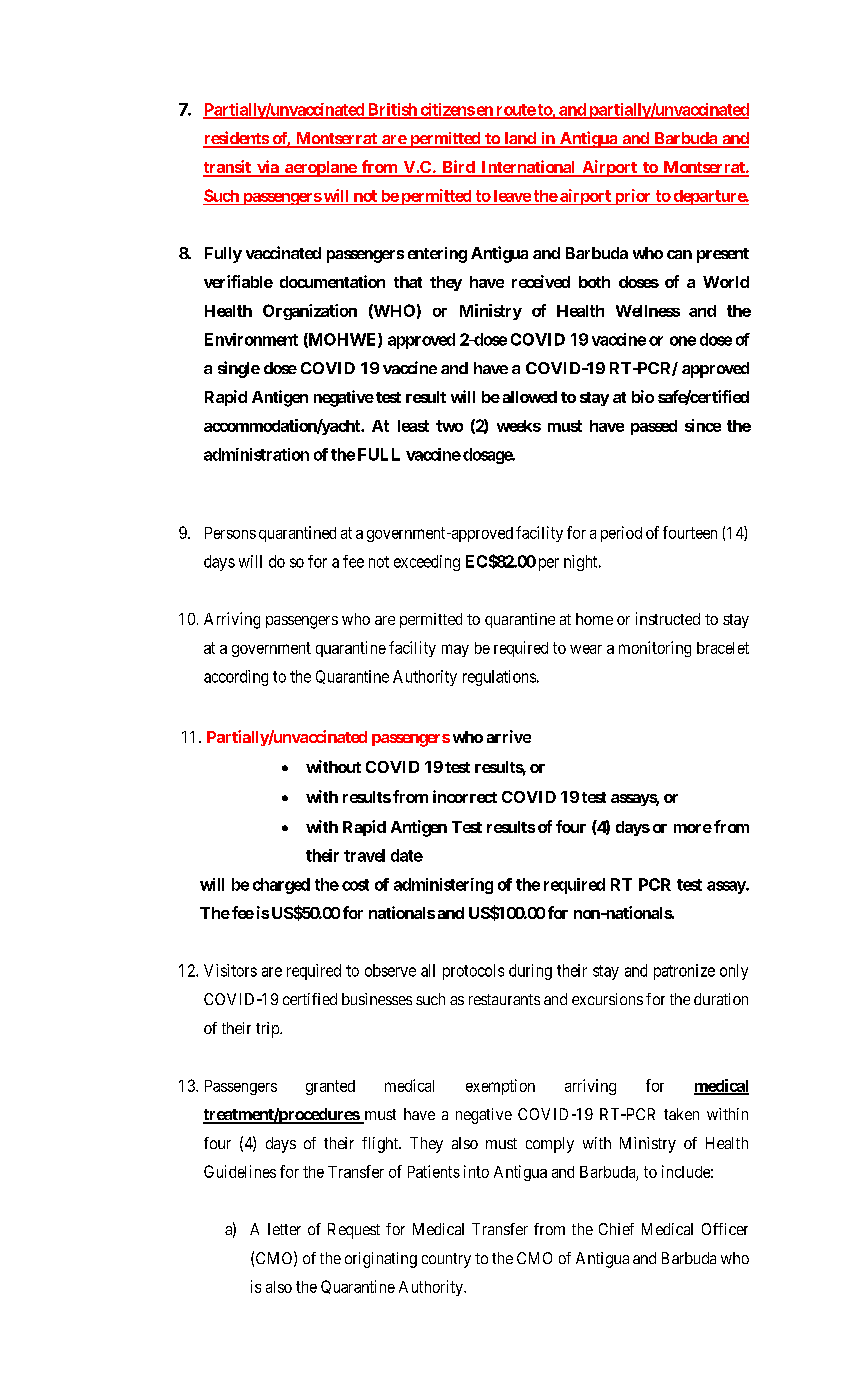 The image size is (849, 1400). I want to click on exceeding, so click(427, 563).
